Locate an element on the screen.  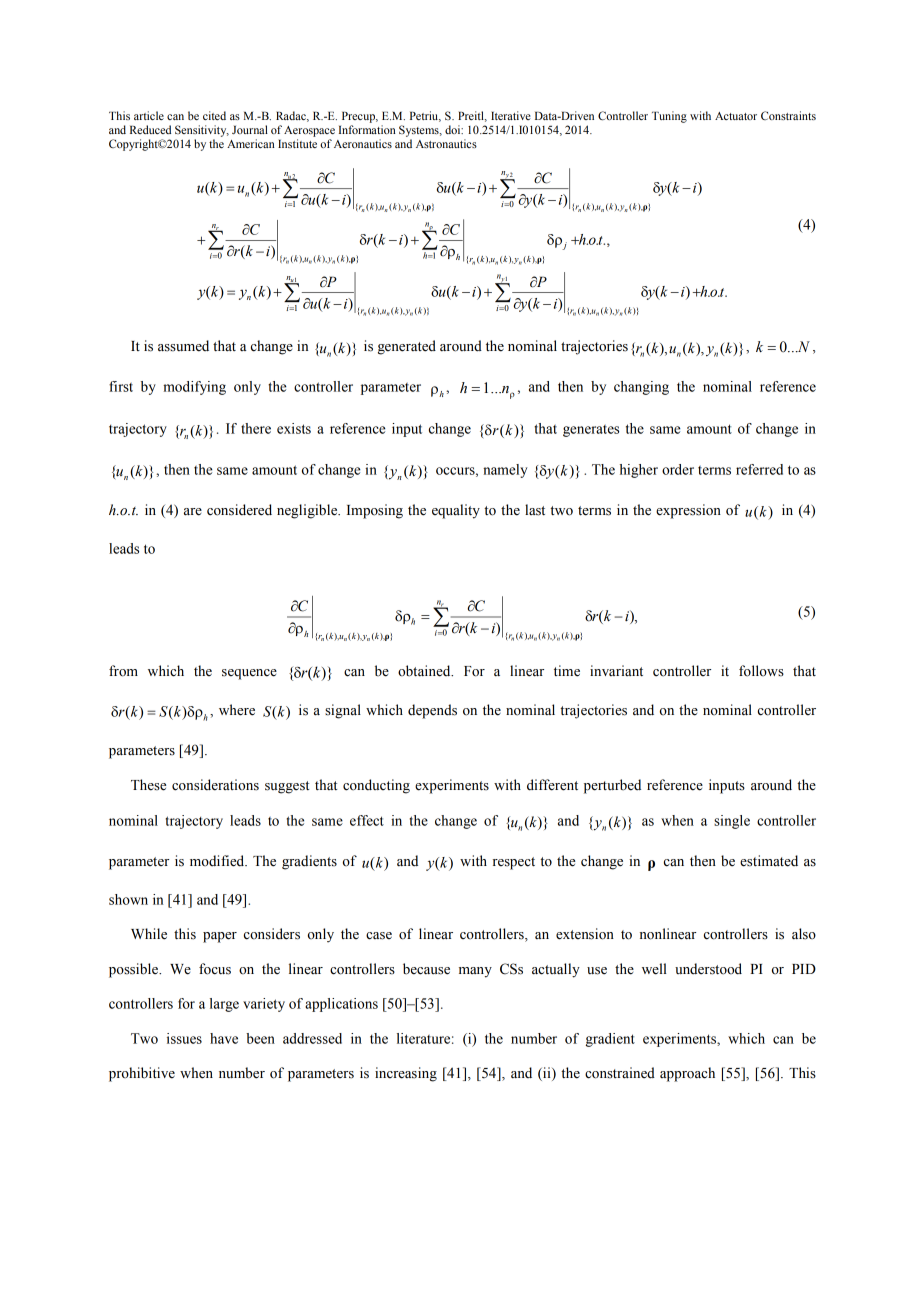
follows is located at coordinates (761, 671).
